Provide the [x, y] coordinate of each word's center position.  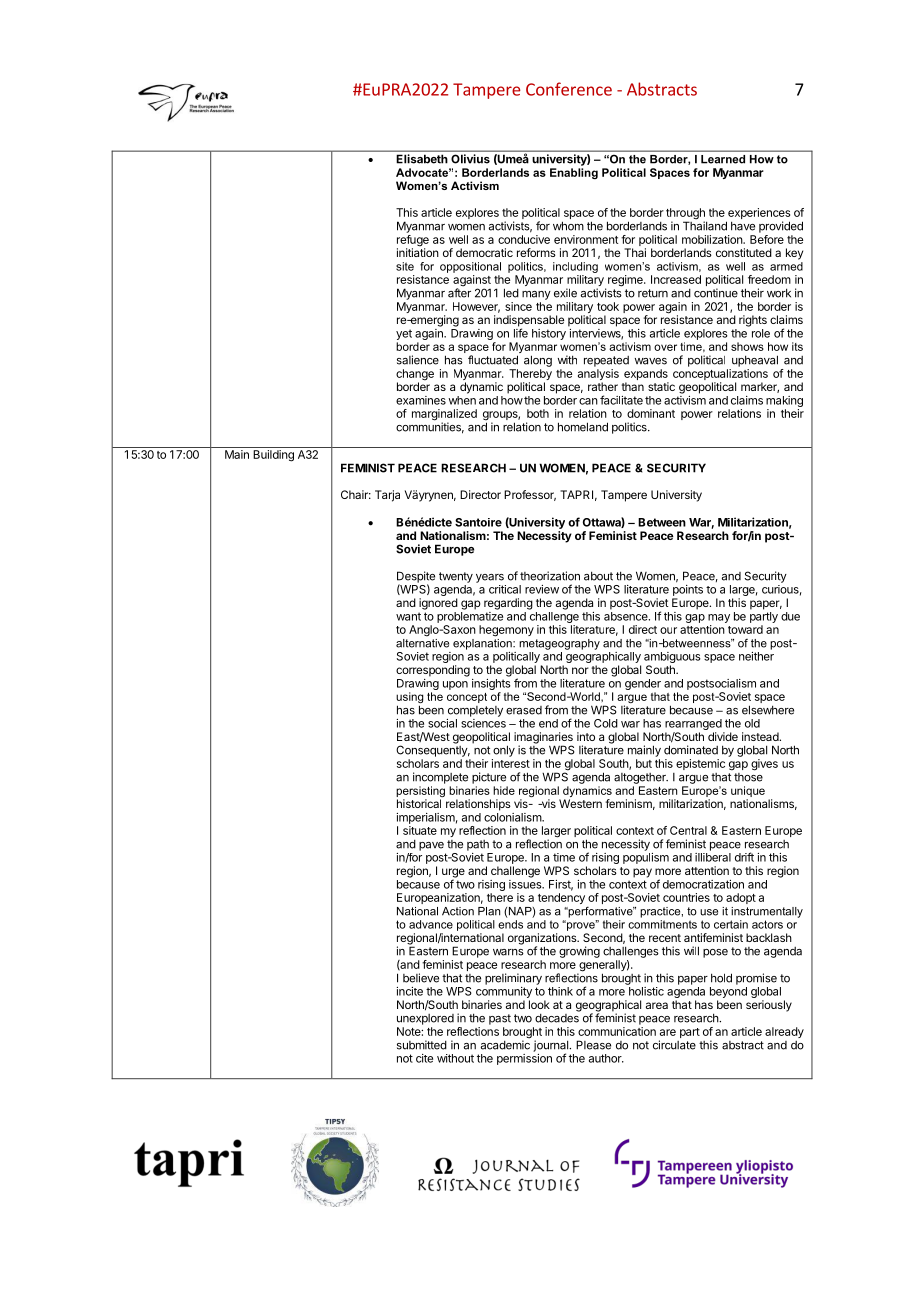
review [542, 589]
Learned [723, 159]
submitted [422, 1045]
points [688, 590]
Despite [416, 578]
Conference [569, 89]
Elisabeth [422, 158]
